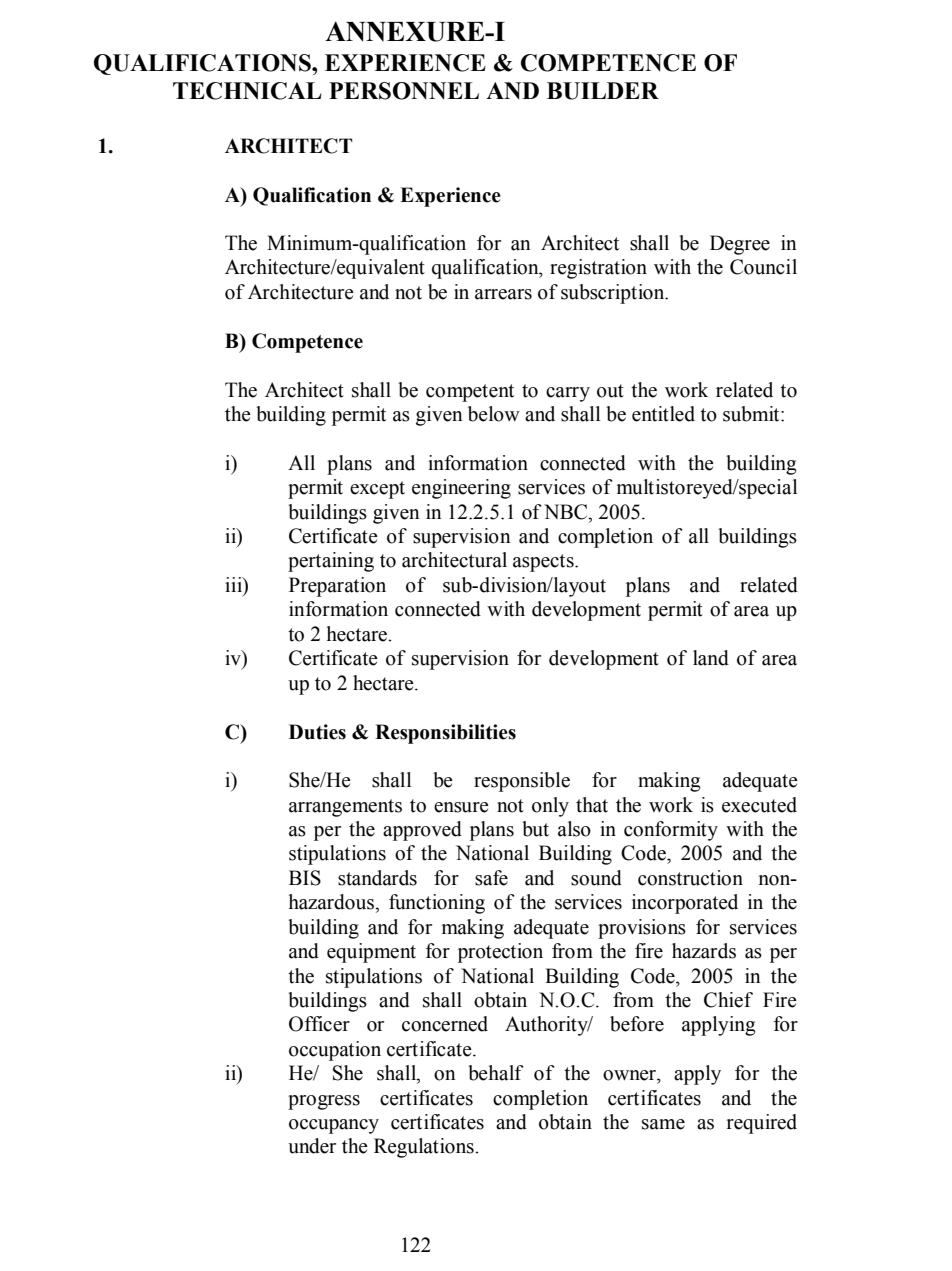 Image resolution: width=952 pixels, height=1271 pixels. Describe the element at coordinates (763, 267) in the document. I see `Council` at that location.
